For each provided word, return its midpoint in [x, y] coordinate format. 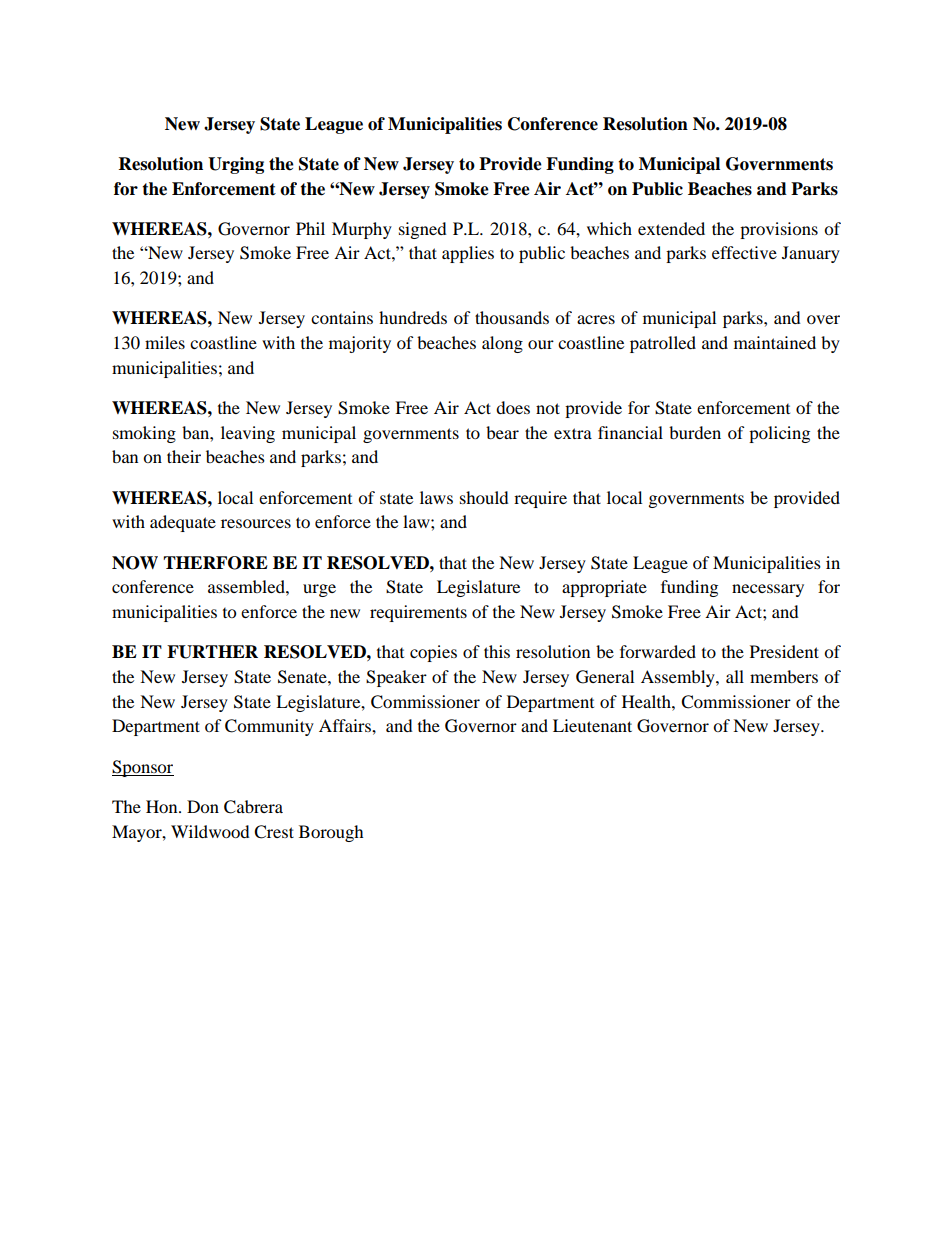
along [502, 344]
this [497, 651]
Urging [236, 165]
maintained [775, 342]
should [484, 497]
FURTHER [212, 652]
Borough [331, 833]
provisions [779, 230]
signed [423, 230]
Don [203, 806]
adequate [183, 523]
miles [165, 342]
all [735, 676]
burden [695, 432]
